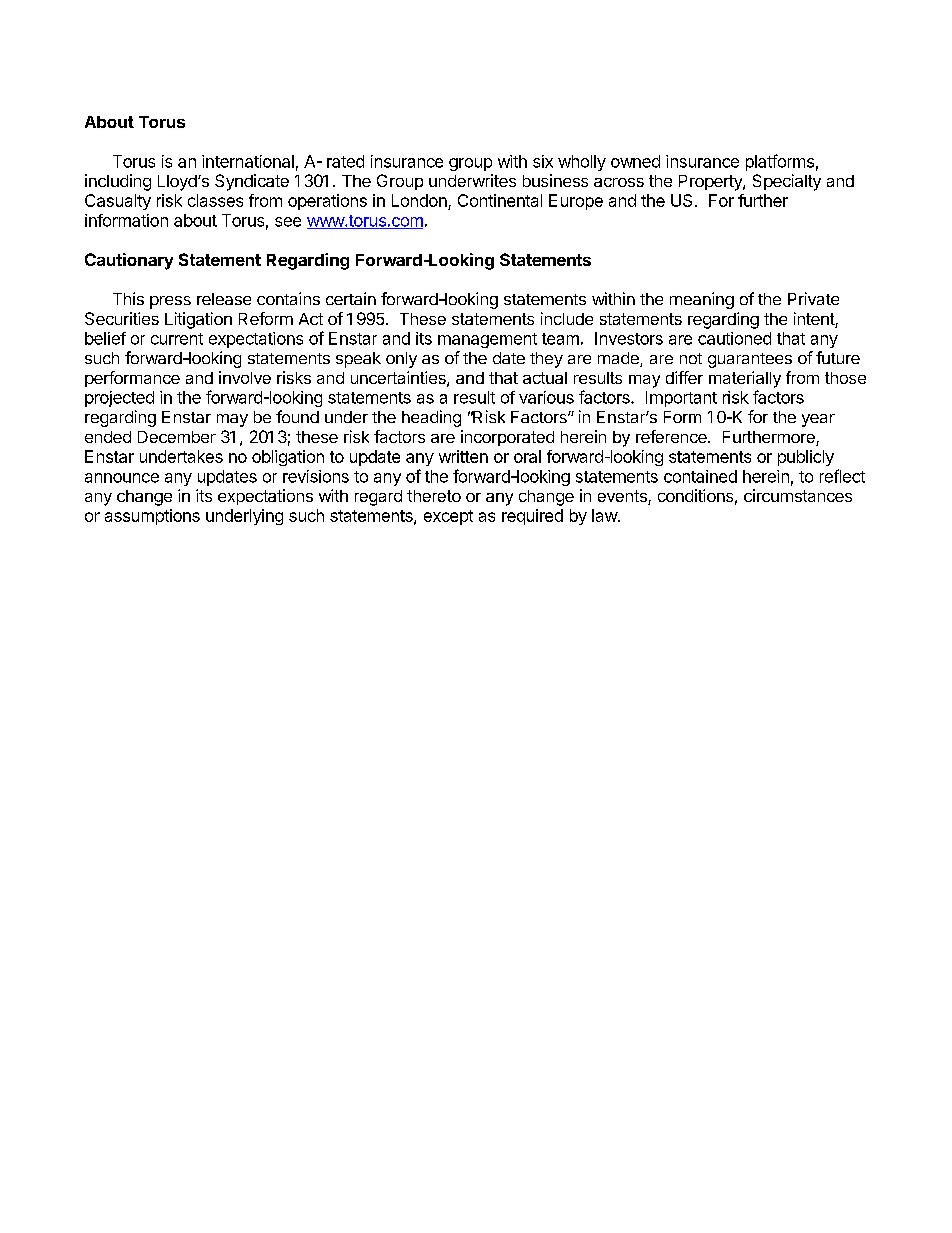 This screenshot has height=1233, width=952. Describe the element at coordinates (787, 182) in the screenshot. I see `Specialty` at that location.
